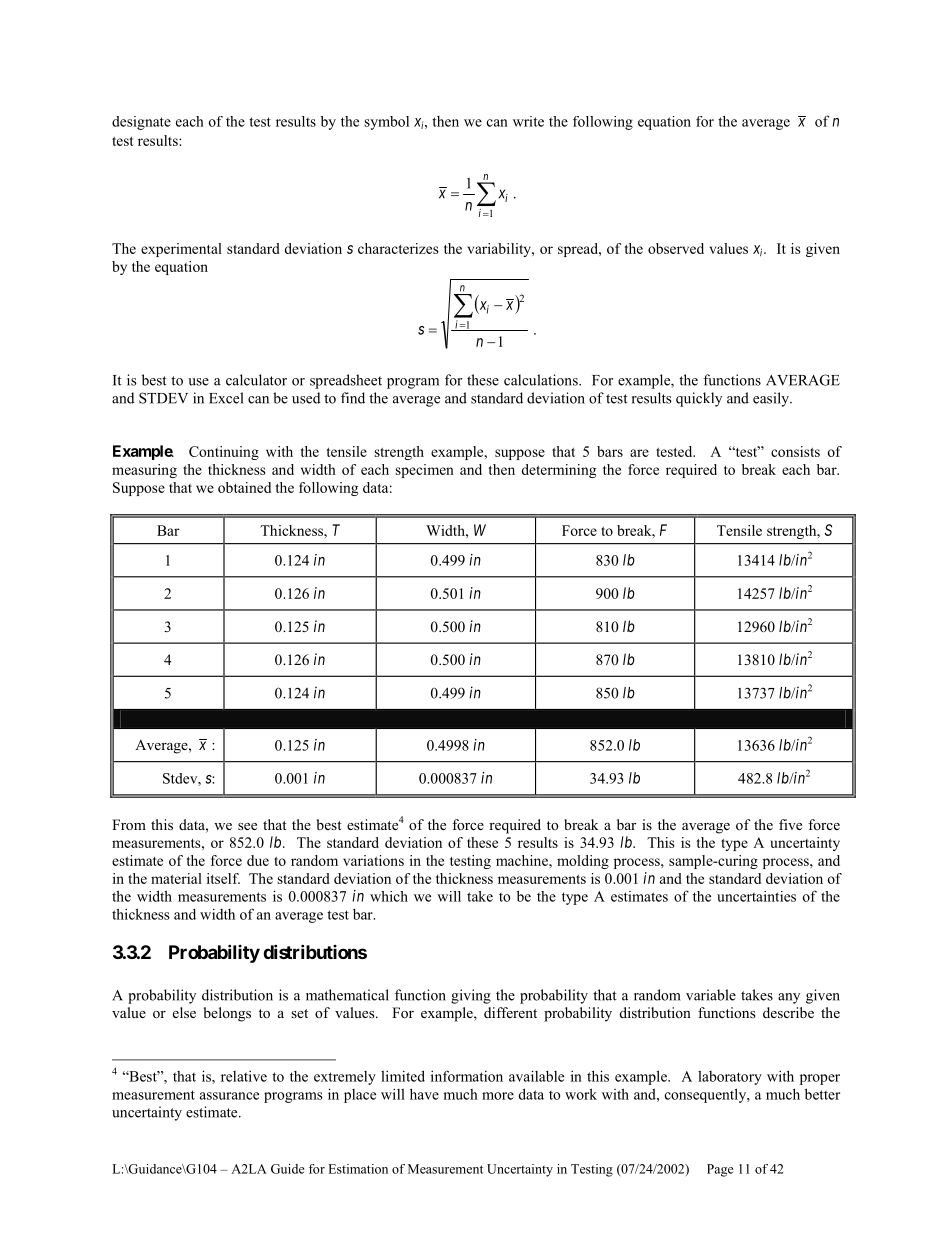  Describe the element at coordinates (542, 380) in the screenshot. I see `calculations` at that location.
